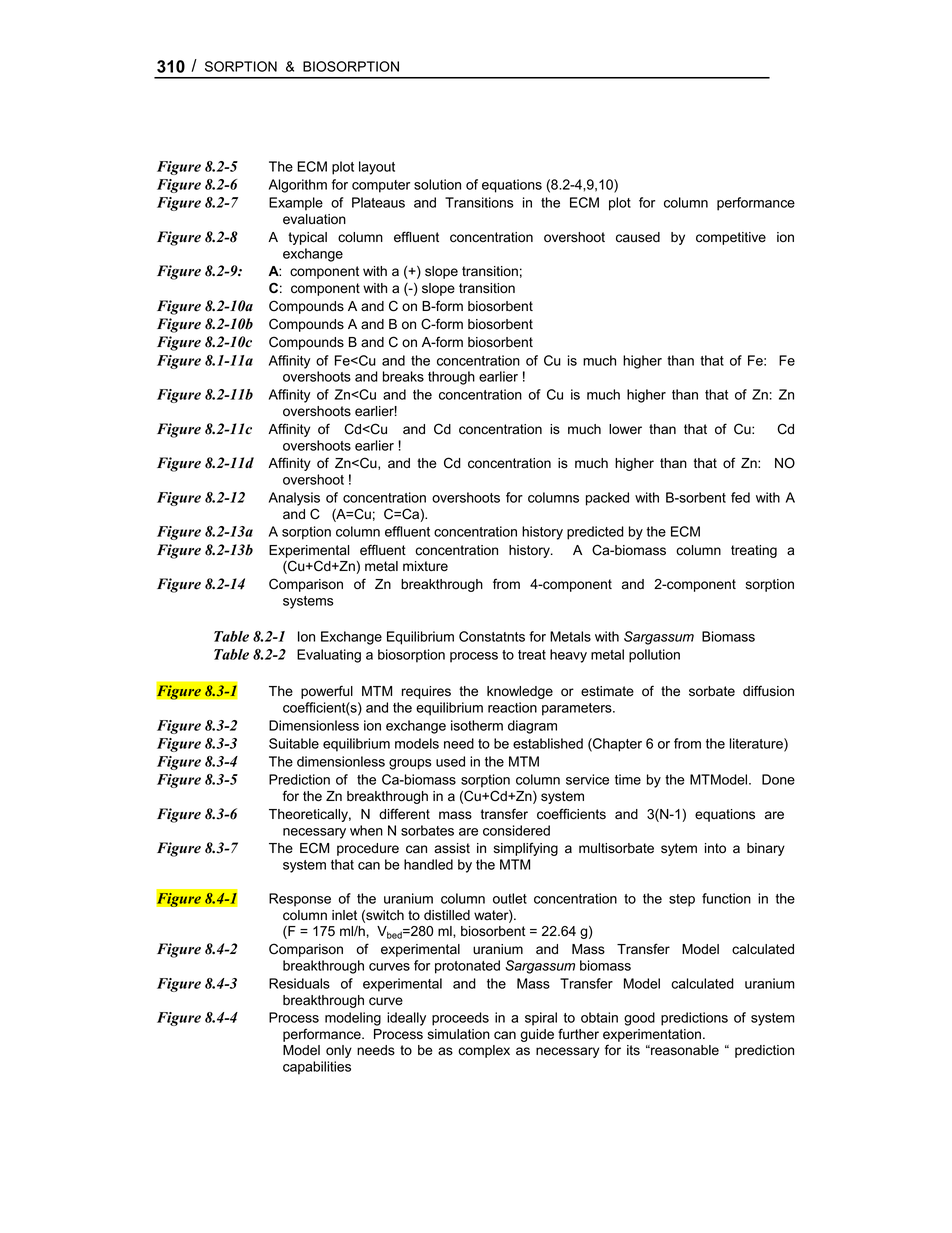 The height and width of the screenshot is (1233, 952). What do you see at coordinates (378, 202) in the screenshot?
I see `Plateaus` at bounding box center [378, 202].
